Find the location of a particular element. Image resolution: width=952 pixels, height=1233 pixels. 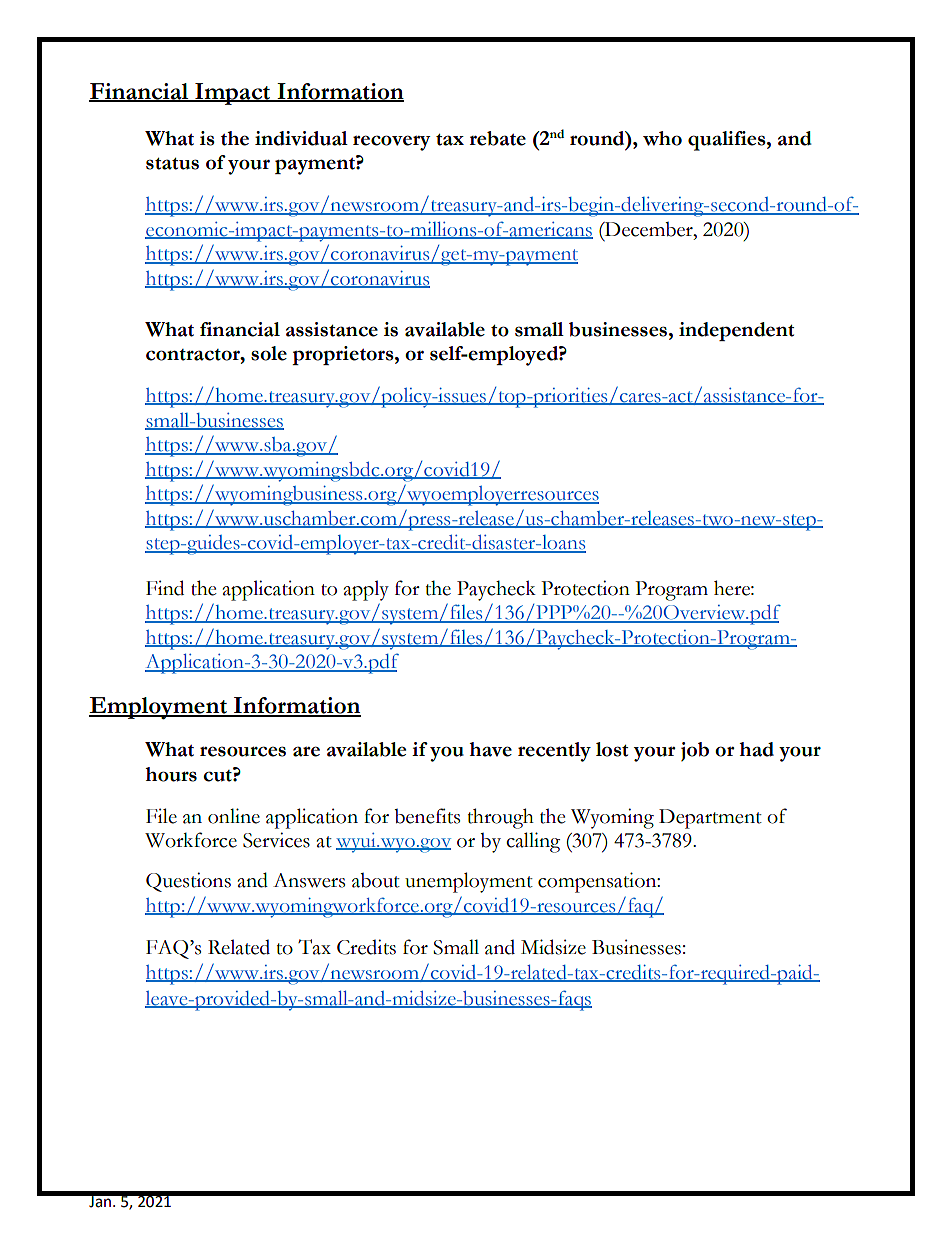

rebate is located at coordinates (498, 138).
